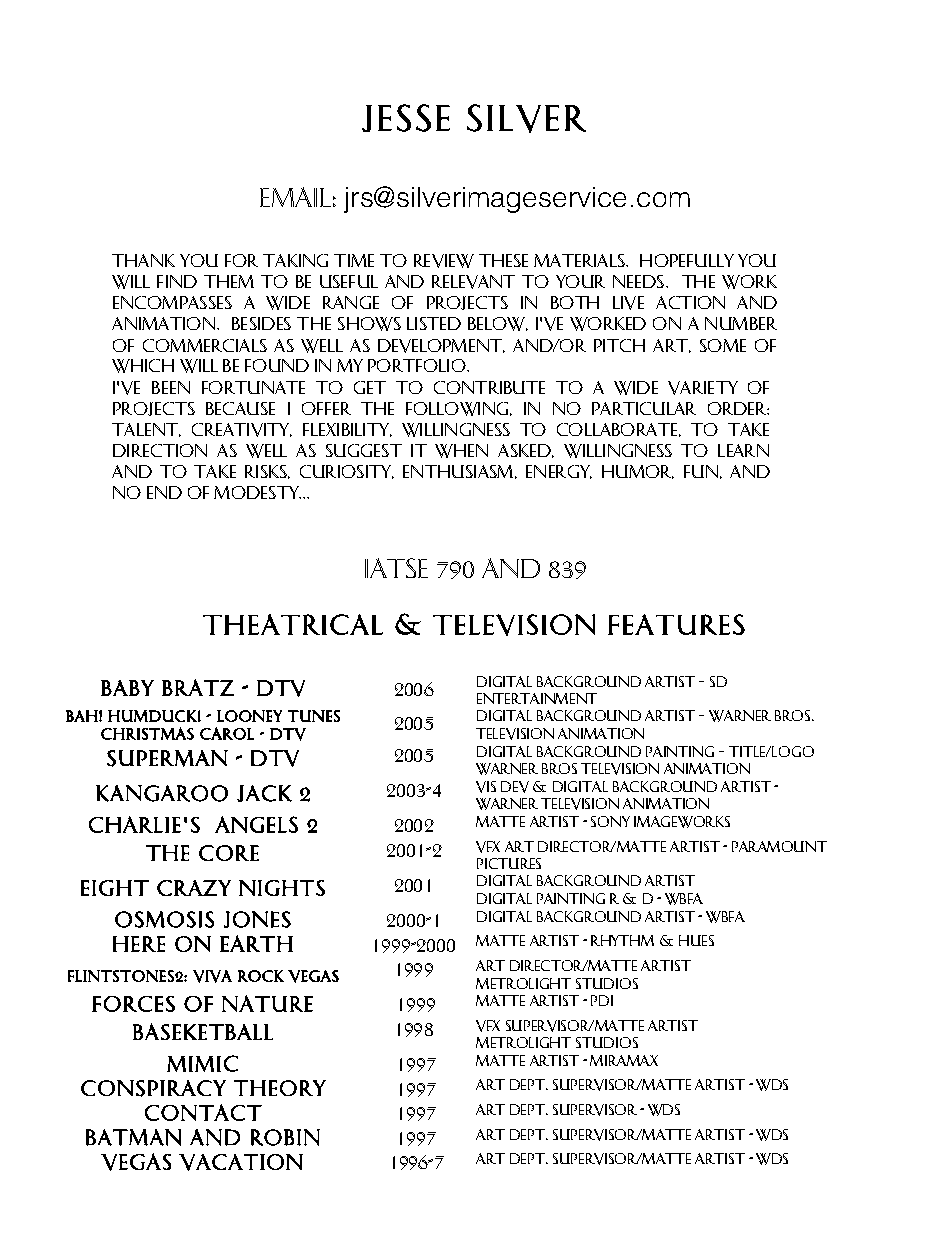 This screenshot has height=1233, width=952. I want to click on BATMAN, so click(133, 1137).
